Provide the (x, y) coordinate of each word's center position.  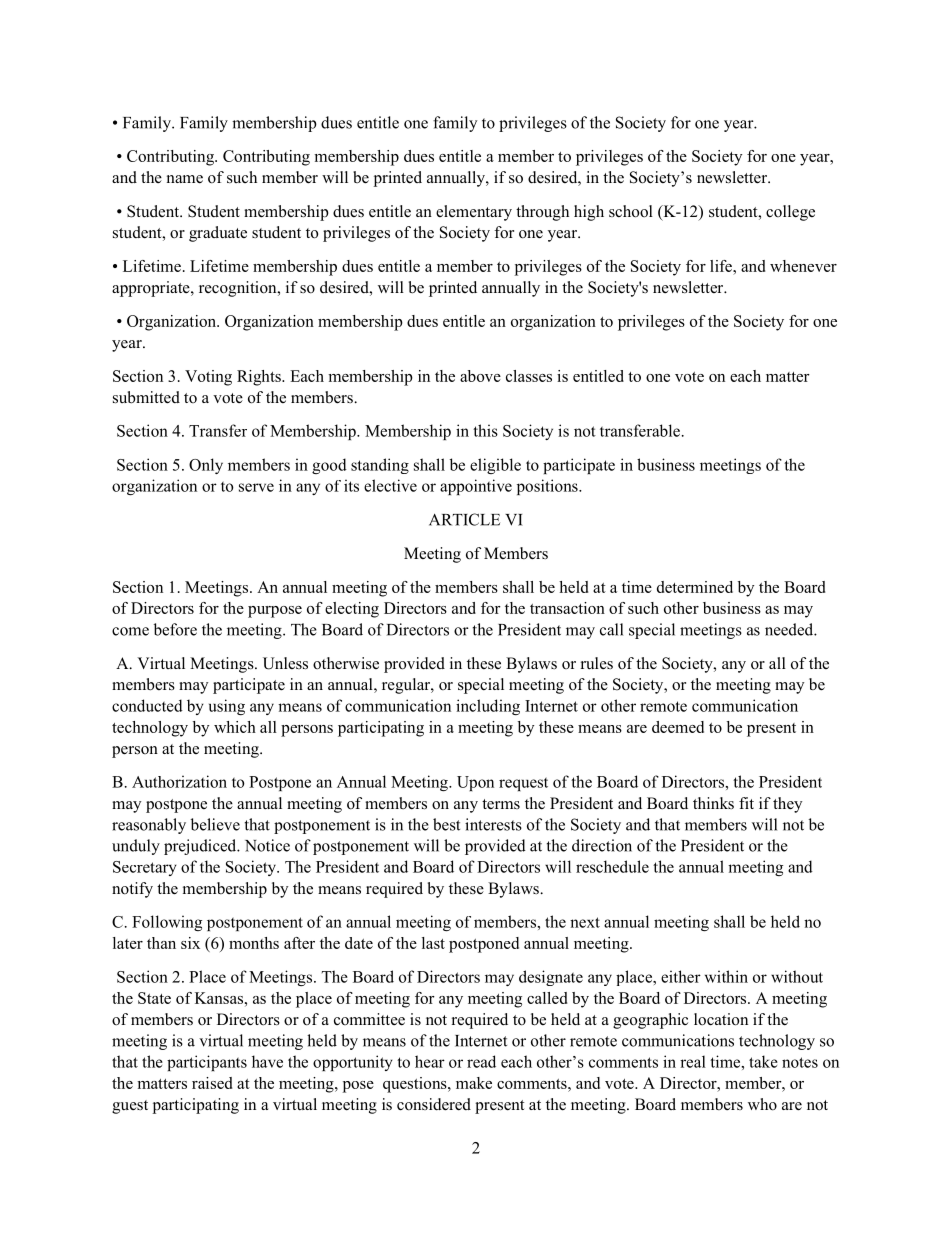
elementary (474, 213)
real (693, 1061)
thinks (713, 803)
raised (212, 1083)
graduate (218, 234)
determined (695, 587)
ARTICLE (464, 519)
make (474, 1083)
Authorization (179, 781)
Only (206, 466)
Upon (475, 783)
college (790, 213)
